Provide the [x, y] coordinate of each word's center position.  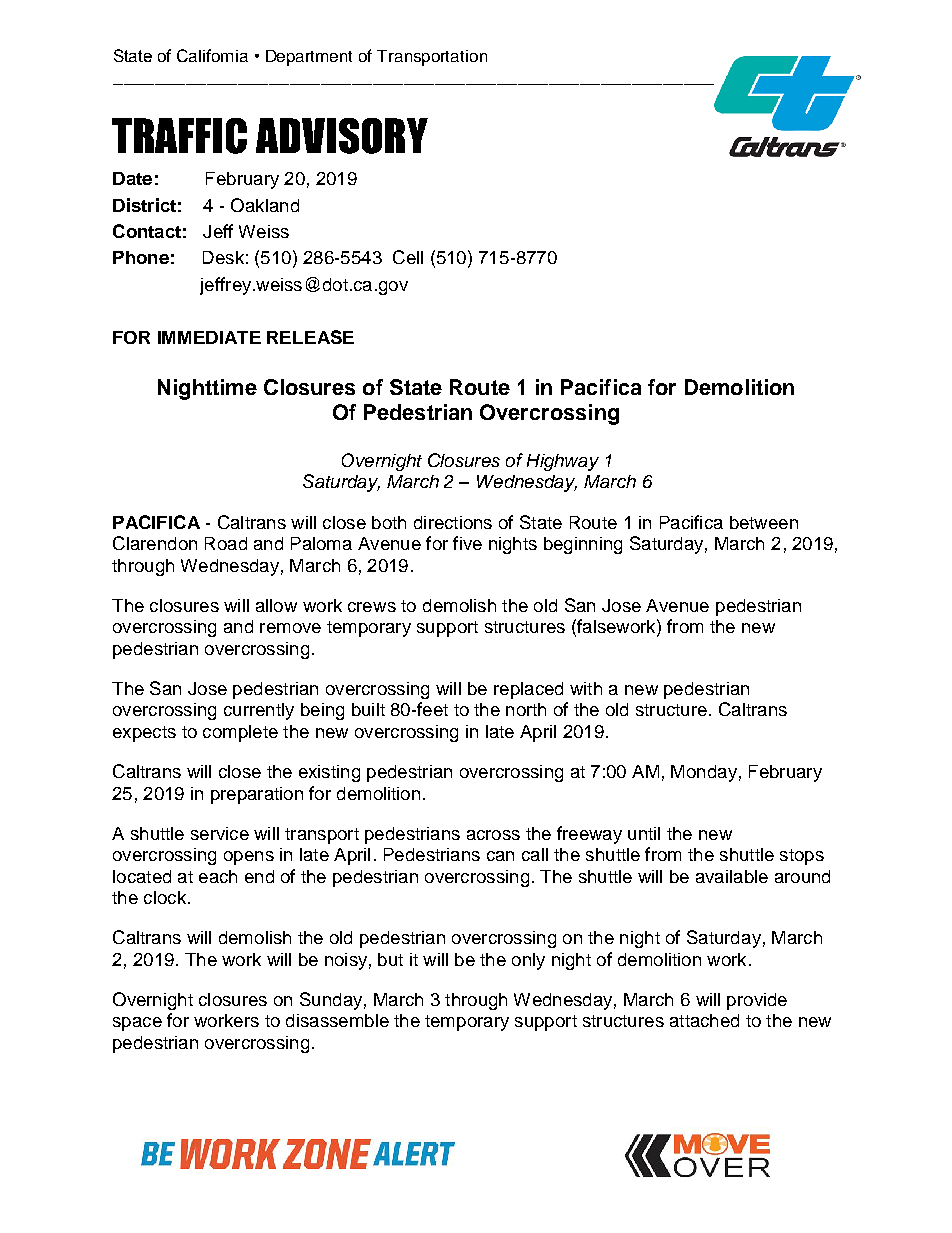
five [467, 543]
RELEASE [310, 337]
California [212, 55]
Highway [563, 462]
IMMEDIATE [209, 337]
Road [226, 543]
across [493, 835]
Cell [408, 257]
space [137, 1024]
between [764, 522]
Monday [704, 773]
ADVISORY [342, 136]
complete [240, 733]
